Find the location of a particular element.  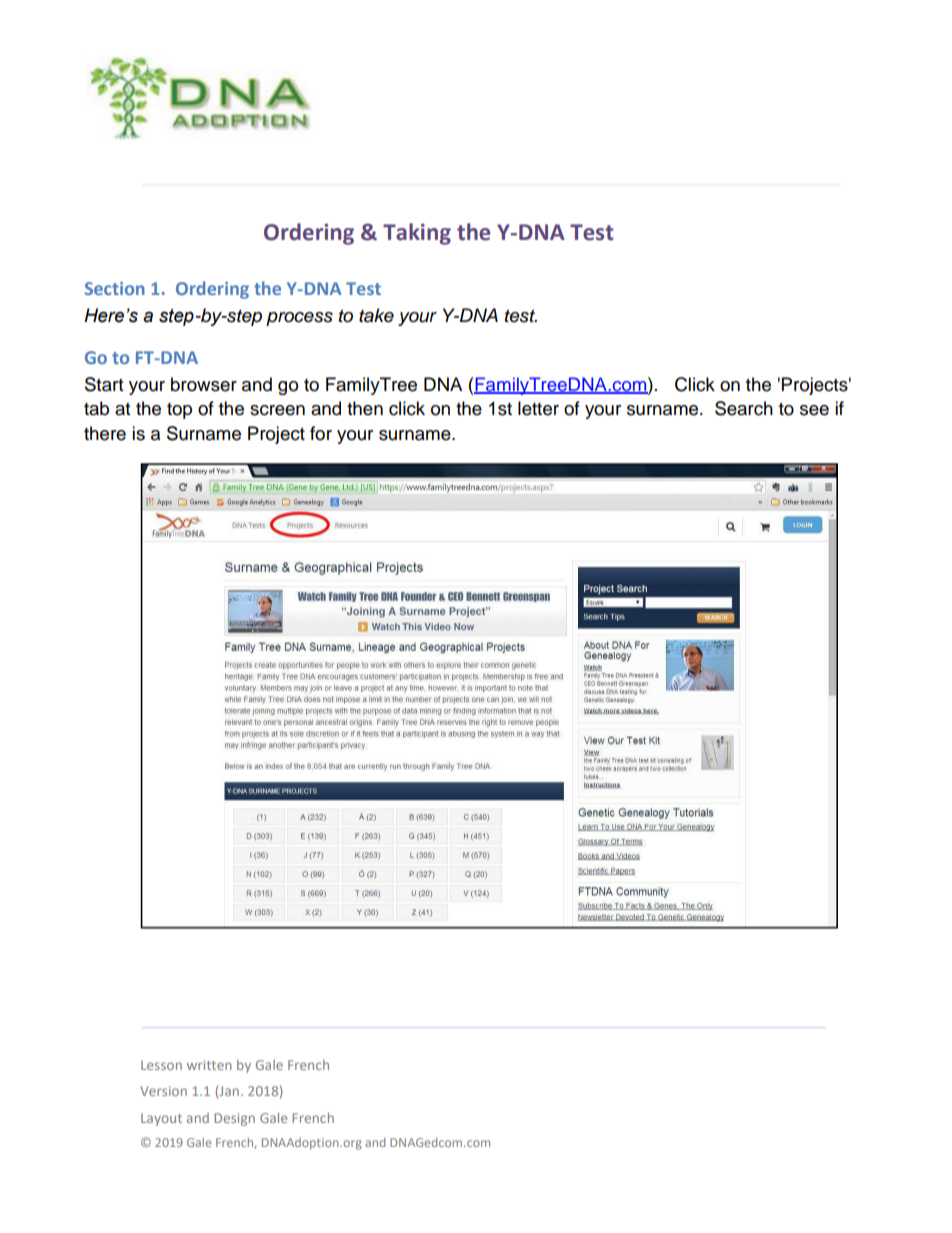

tab is located at coordinates (96, 408).
